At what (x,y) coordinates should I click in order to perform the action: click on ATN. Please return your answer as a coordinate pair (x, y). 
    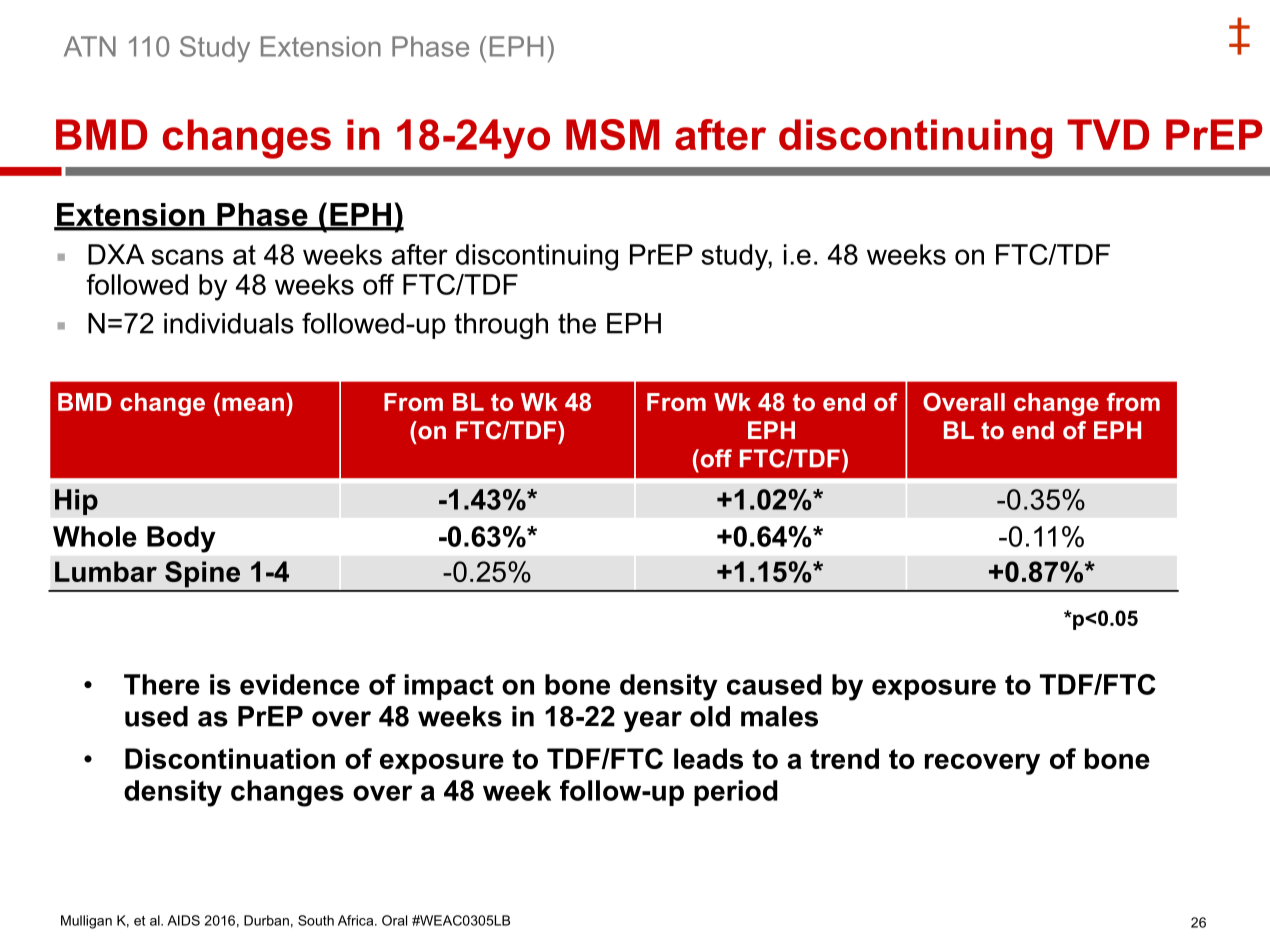
    Looking at the image, I should click on (90, 46).
